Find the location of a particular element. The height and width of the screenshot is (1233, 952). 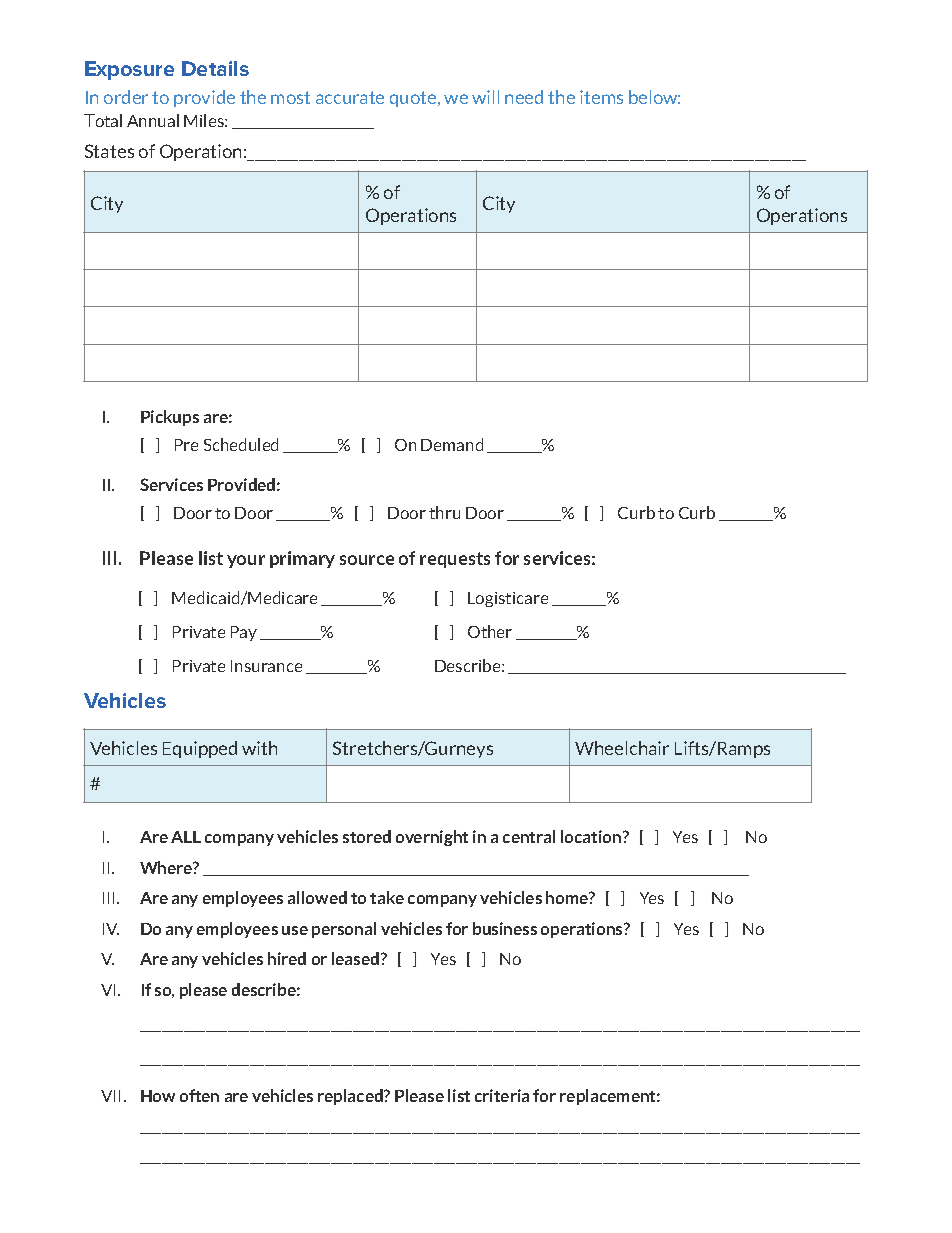

your is located at coordinates (246, 561).
